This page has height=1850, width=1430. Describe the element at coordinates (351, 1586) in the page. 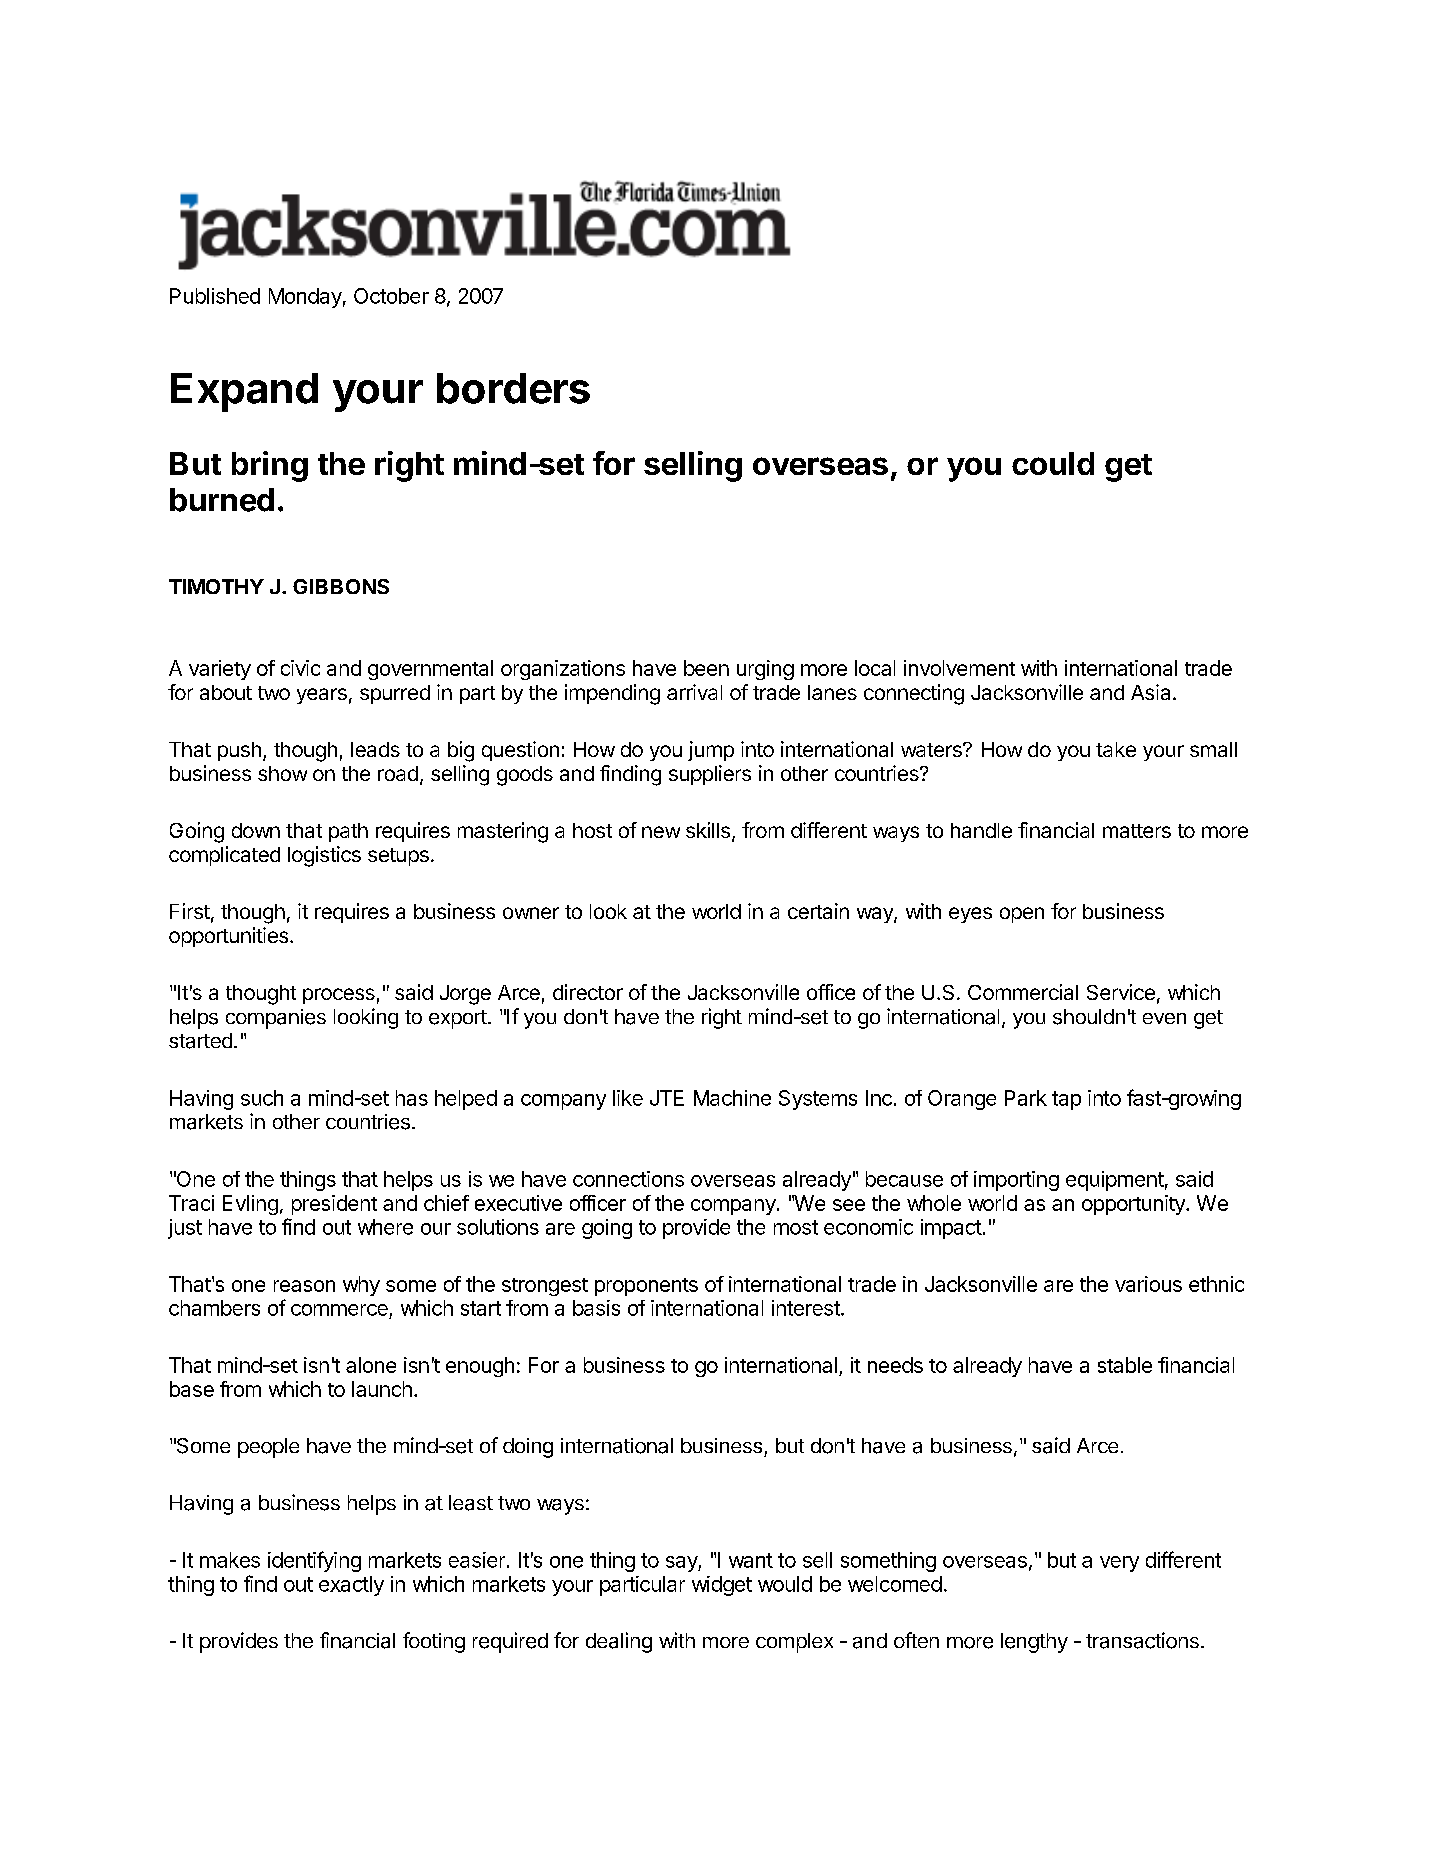

I see `exactly` at that location.
